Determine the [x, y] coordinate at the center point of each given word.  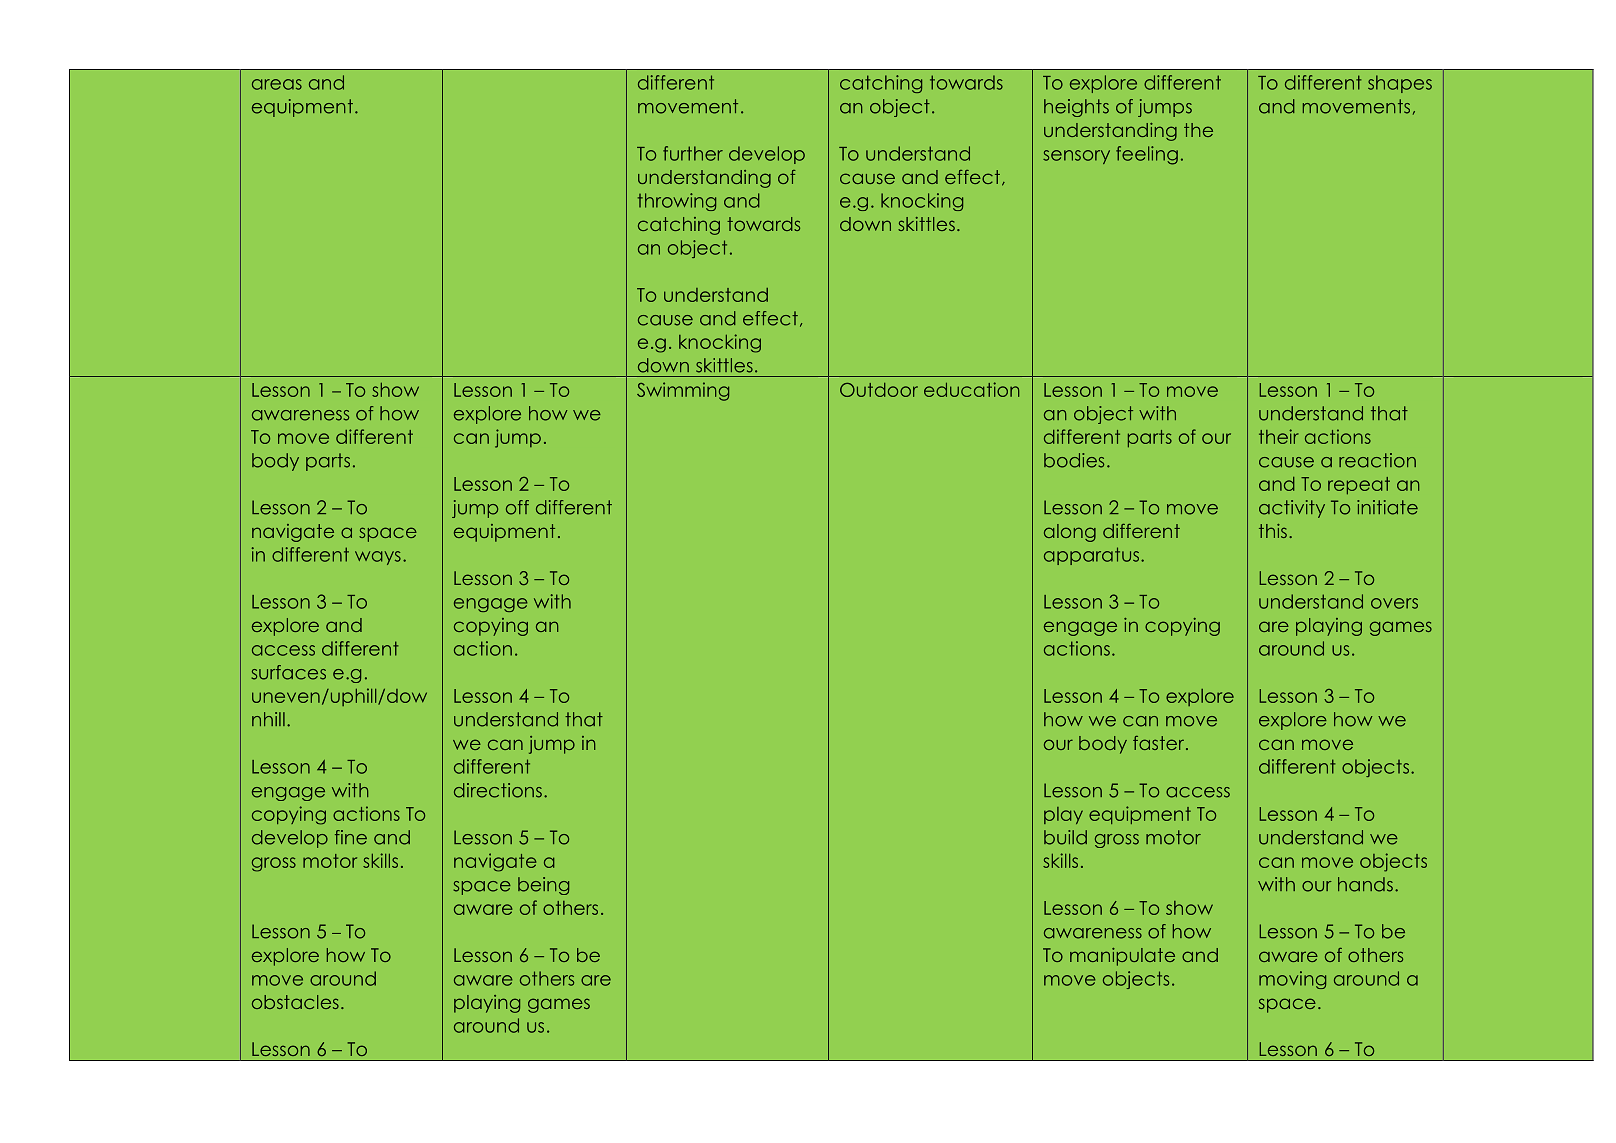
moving [1292, 980]
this [1273, 531]
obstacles [295, 1002]
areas [277, 84]
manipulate [1122, 957]
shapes [1400, 84]
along [1070, 533]
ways [378, 558]
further [693, 153]
